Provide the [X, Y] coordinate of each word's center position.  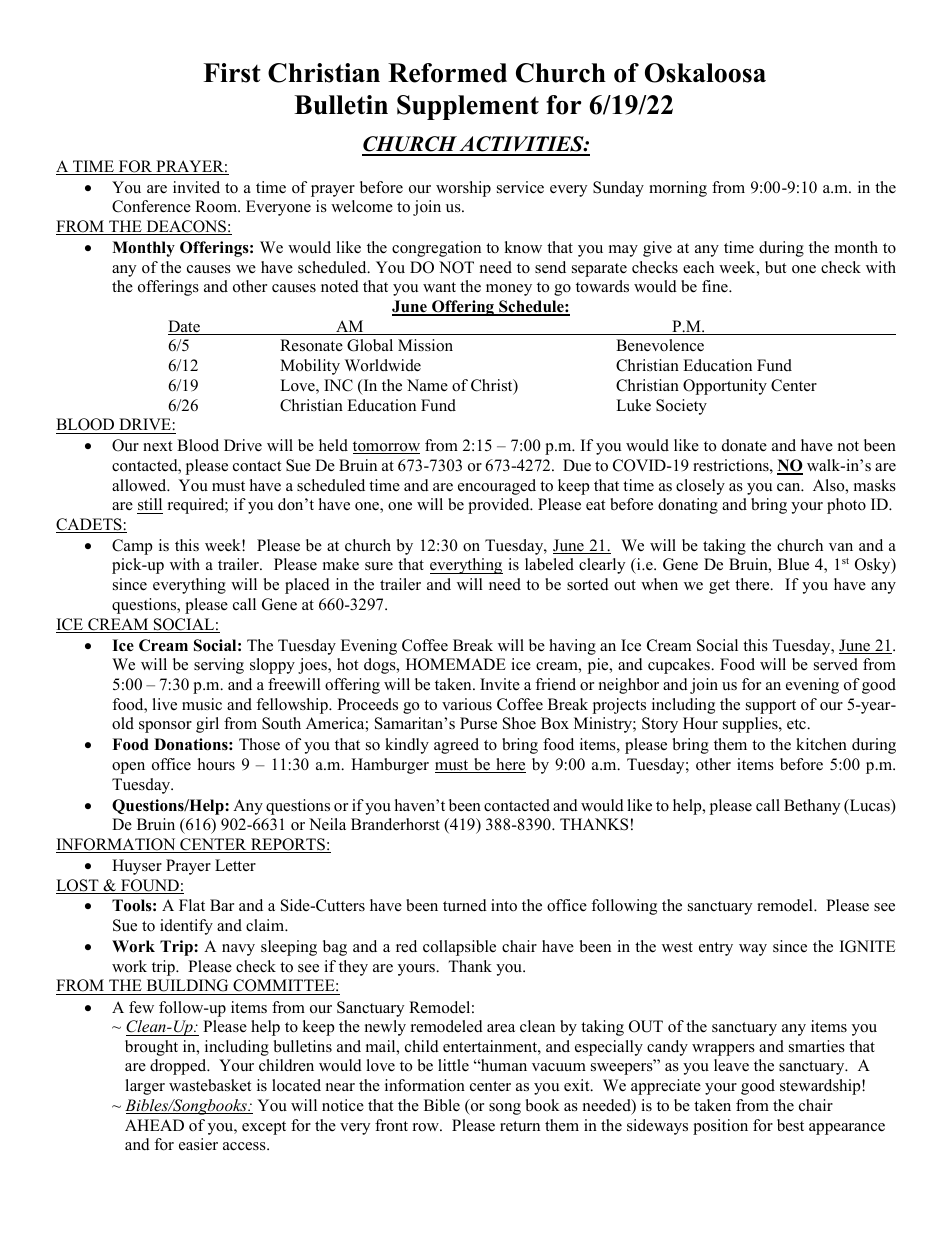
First [232, 73]
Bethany [812, 807]
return [520, 1126]
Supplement [468, 107]
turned [465, 905]
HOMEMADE [456, 664]
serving [219, 666]
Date [185, 327]
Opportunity [725, 387]
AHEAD [154, 1125]
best [790, 1125]
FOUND [150, 886]
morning [678, 189]
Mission [425, 345]
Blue [793, 564]
